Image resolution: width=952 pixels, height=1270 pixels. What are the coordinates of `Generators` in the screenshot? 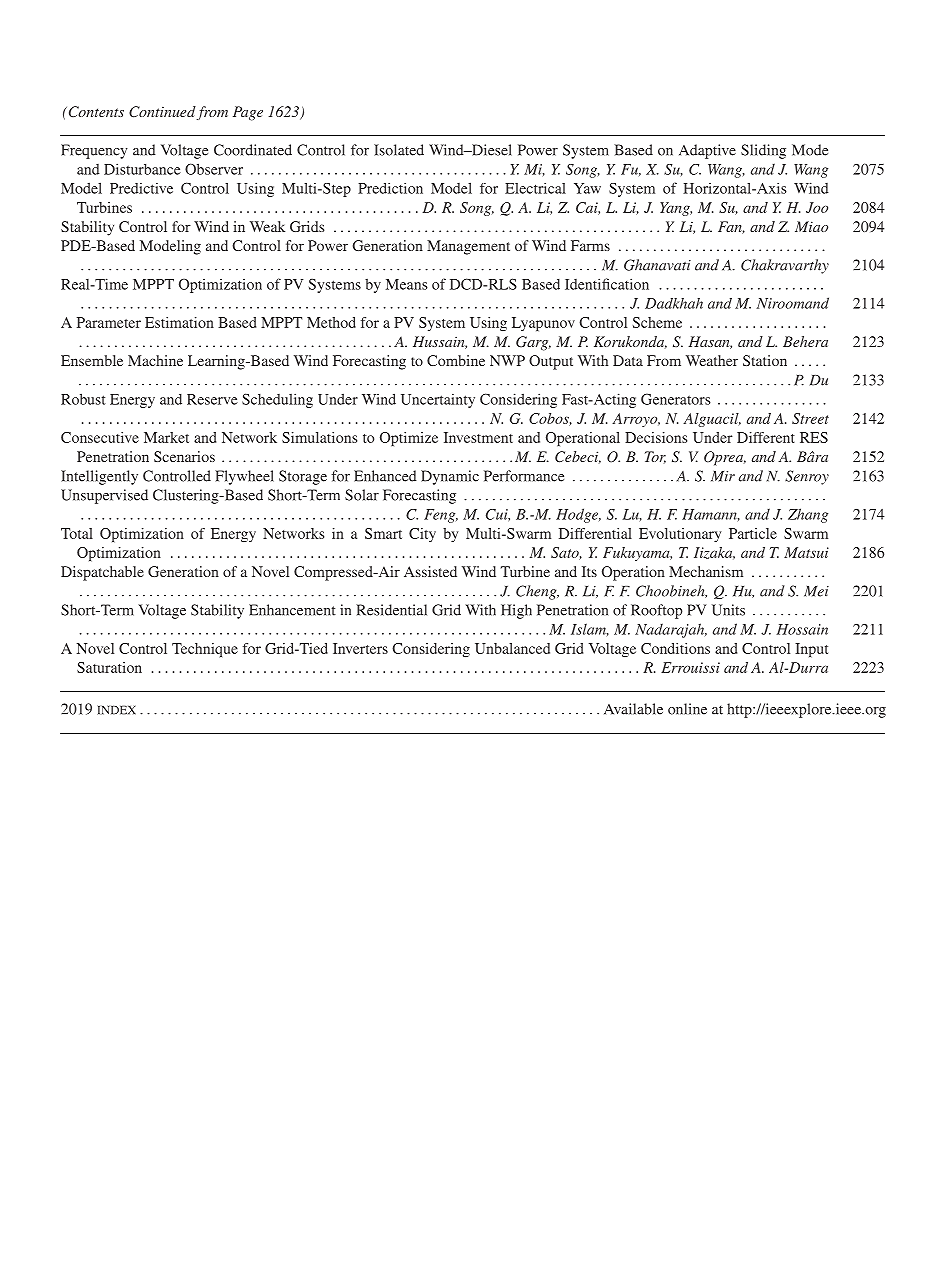 It's located at (676, 399).
